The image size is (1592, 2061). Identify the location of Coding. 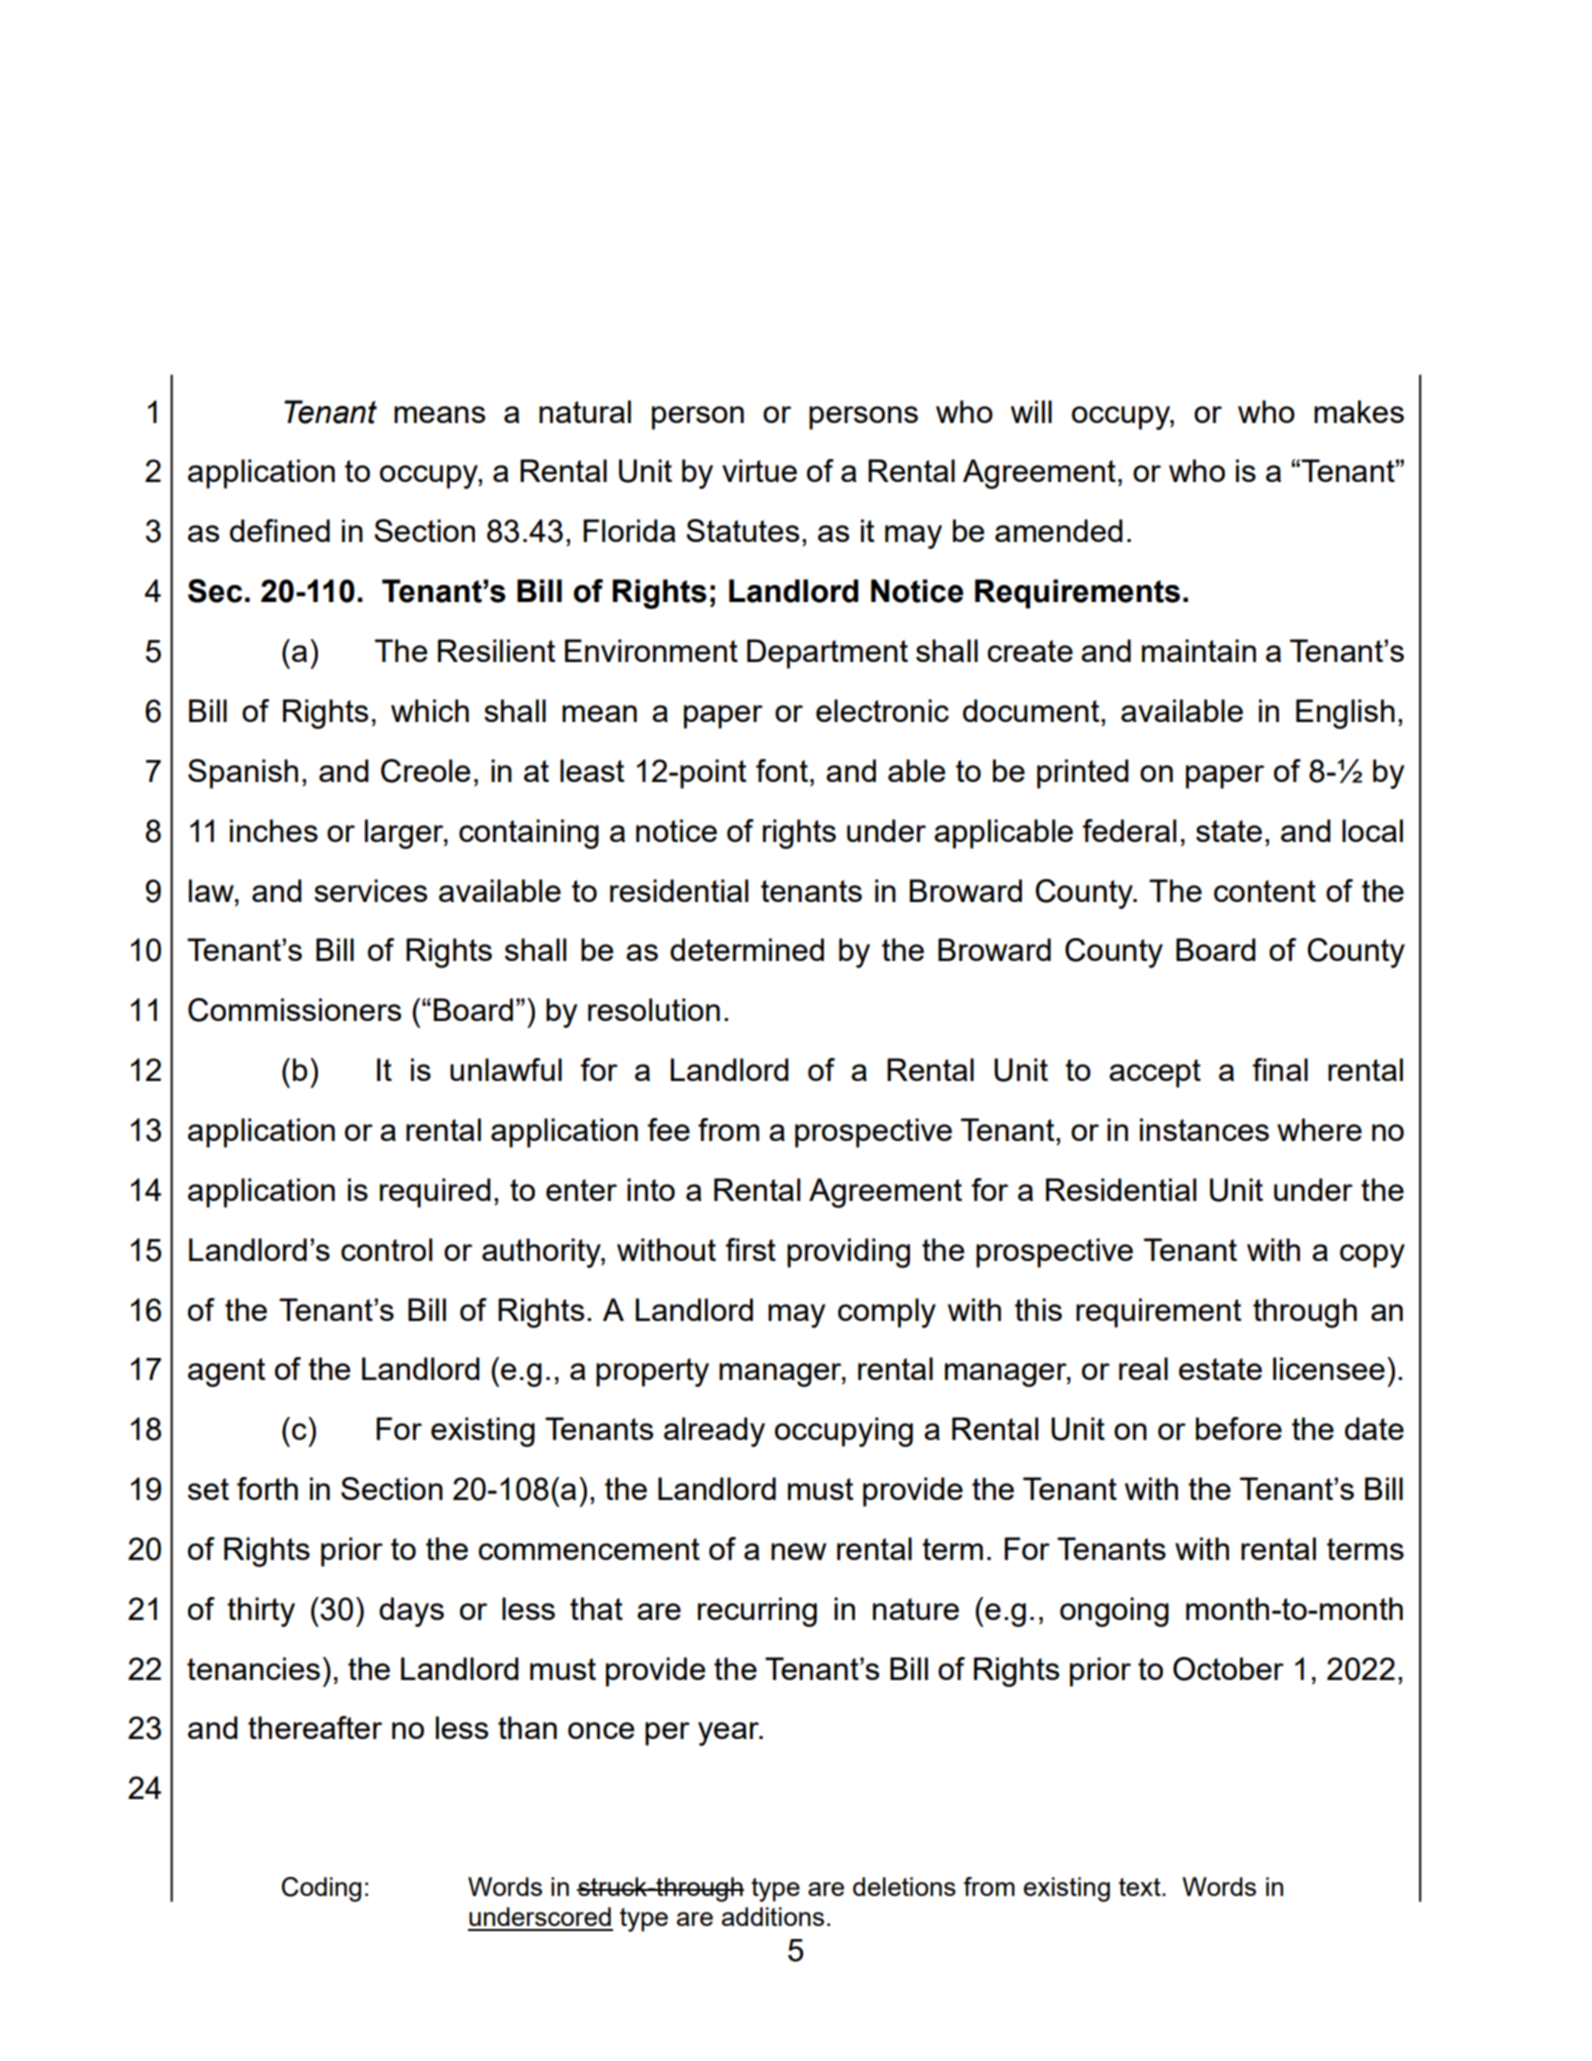
(321, 1889).
